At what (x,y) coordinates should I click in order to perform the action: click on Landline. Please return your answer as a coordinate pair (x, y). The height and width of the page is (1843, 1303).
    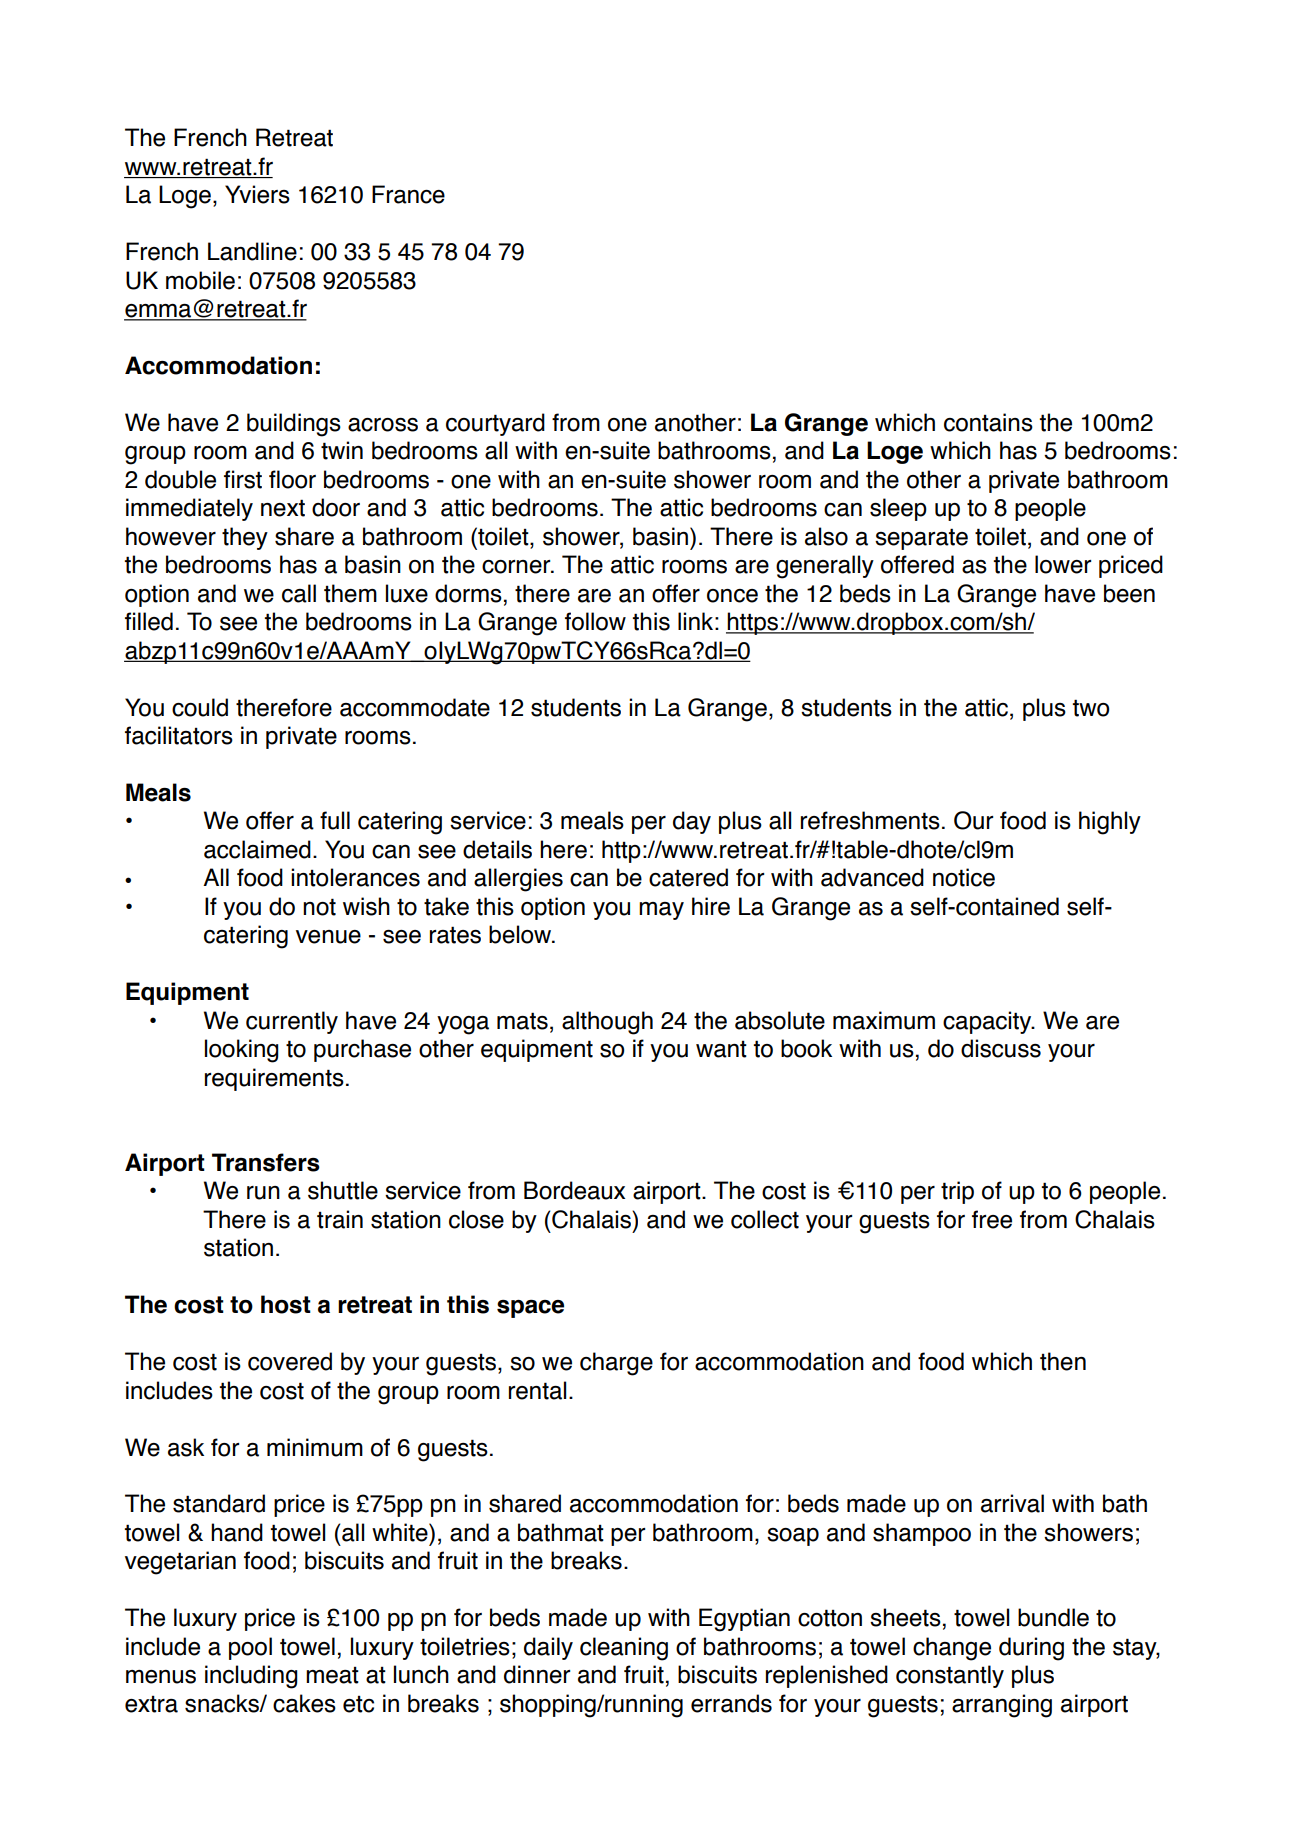
    Looking at the image, I should click on (252, 251).
